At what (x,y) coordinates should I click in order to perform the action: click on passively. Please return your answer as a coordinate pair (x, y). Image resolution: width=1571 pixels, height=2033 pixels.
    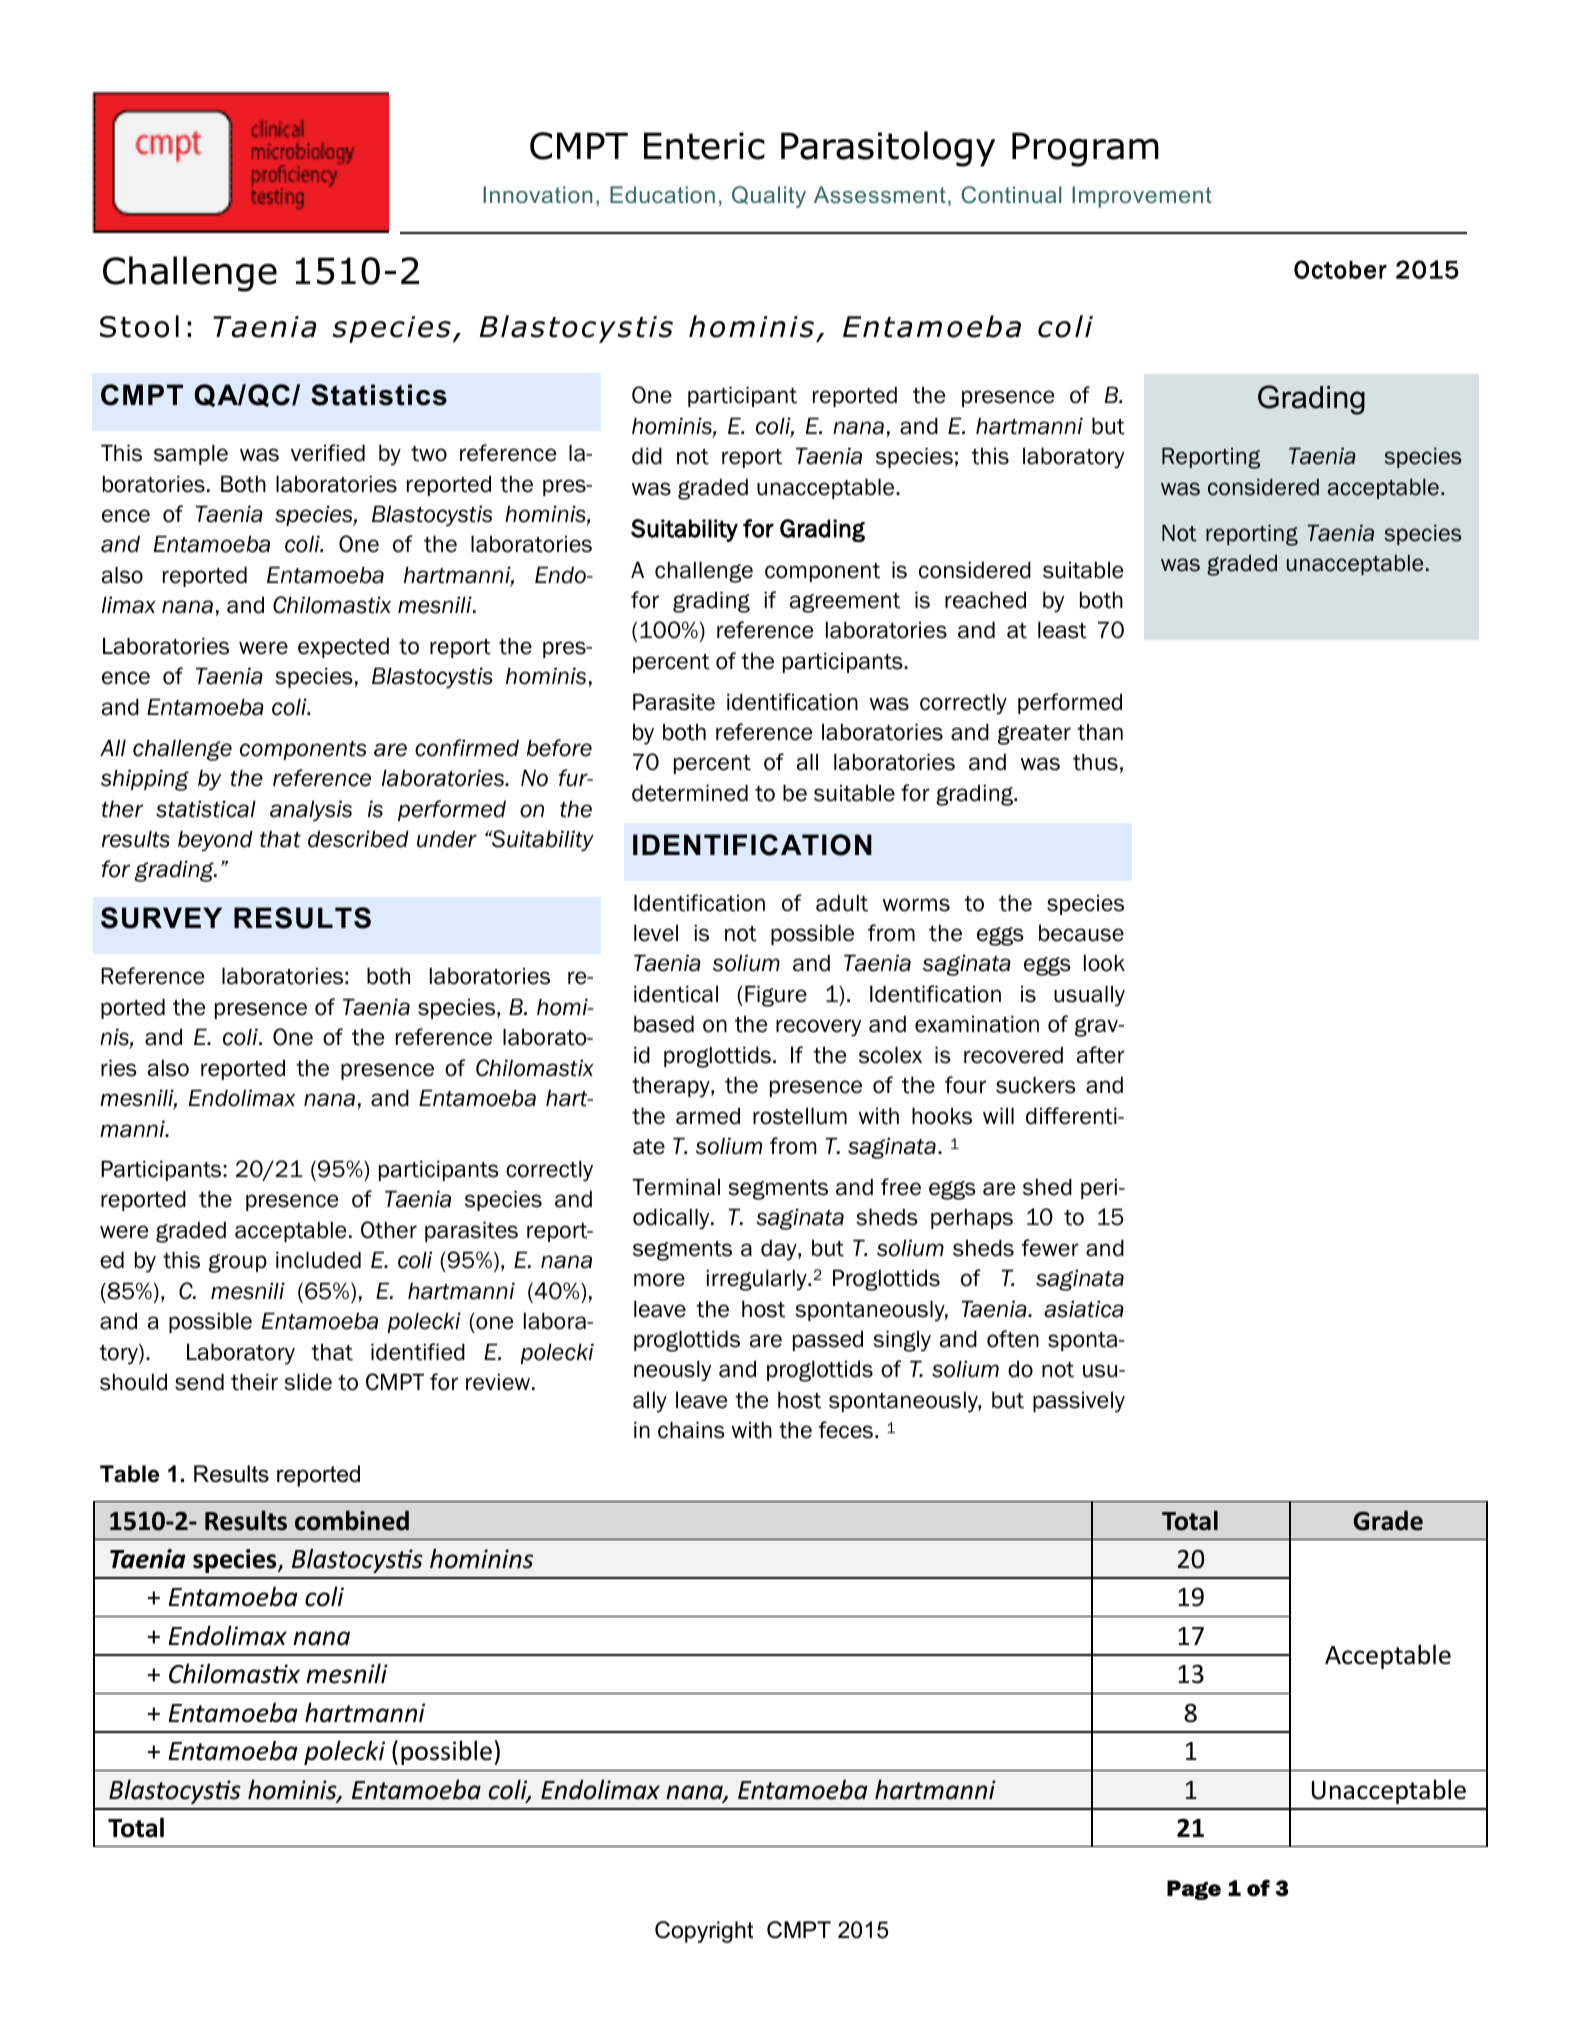
    Looking at the image, I should click on (1079, 1402).
